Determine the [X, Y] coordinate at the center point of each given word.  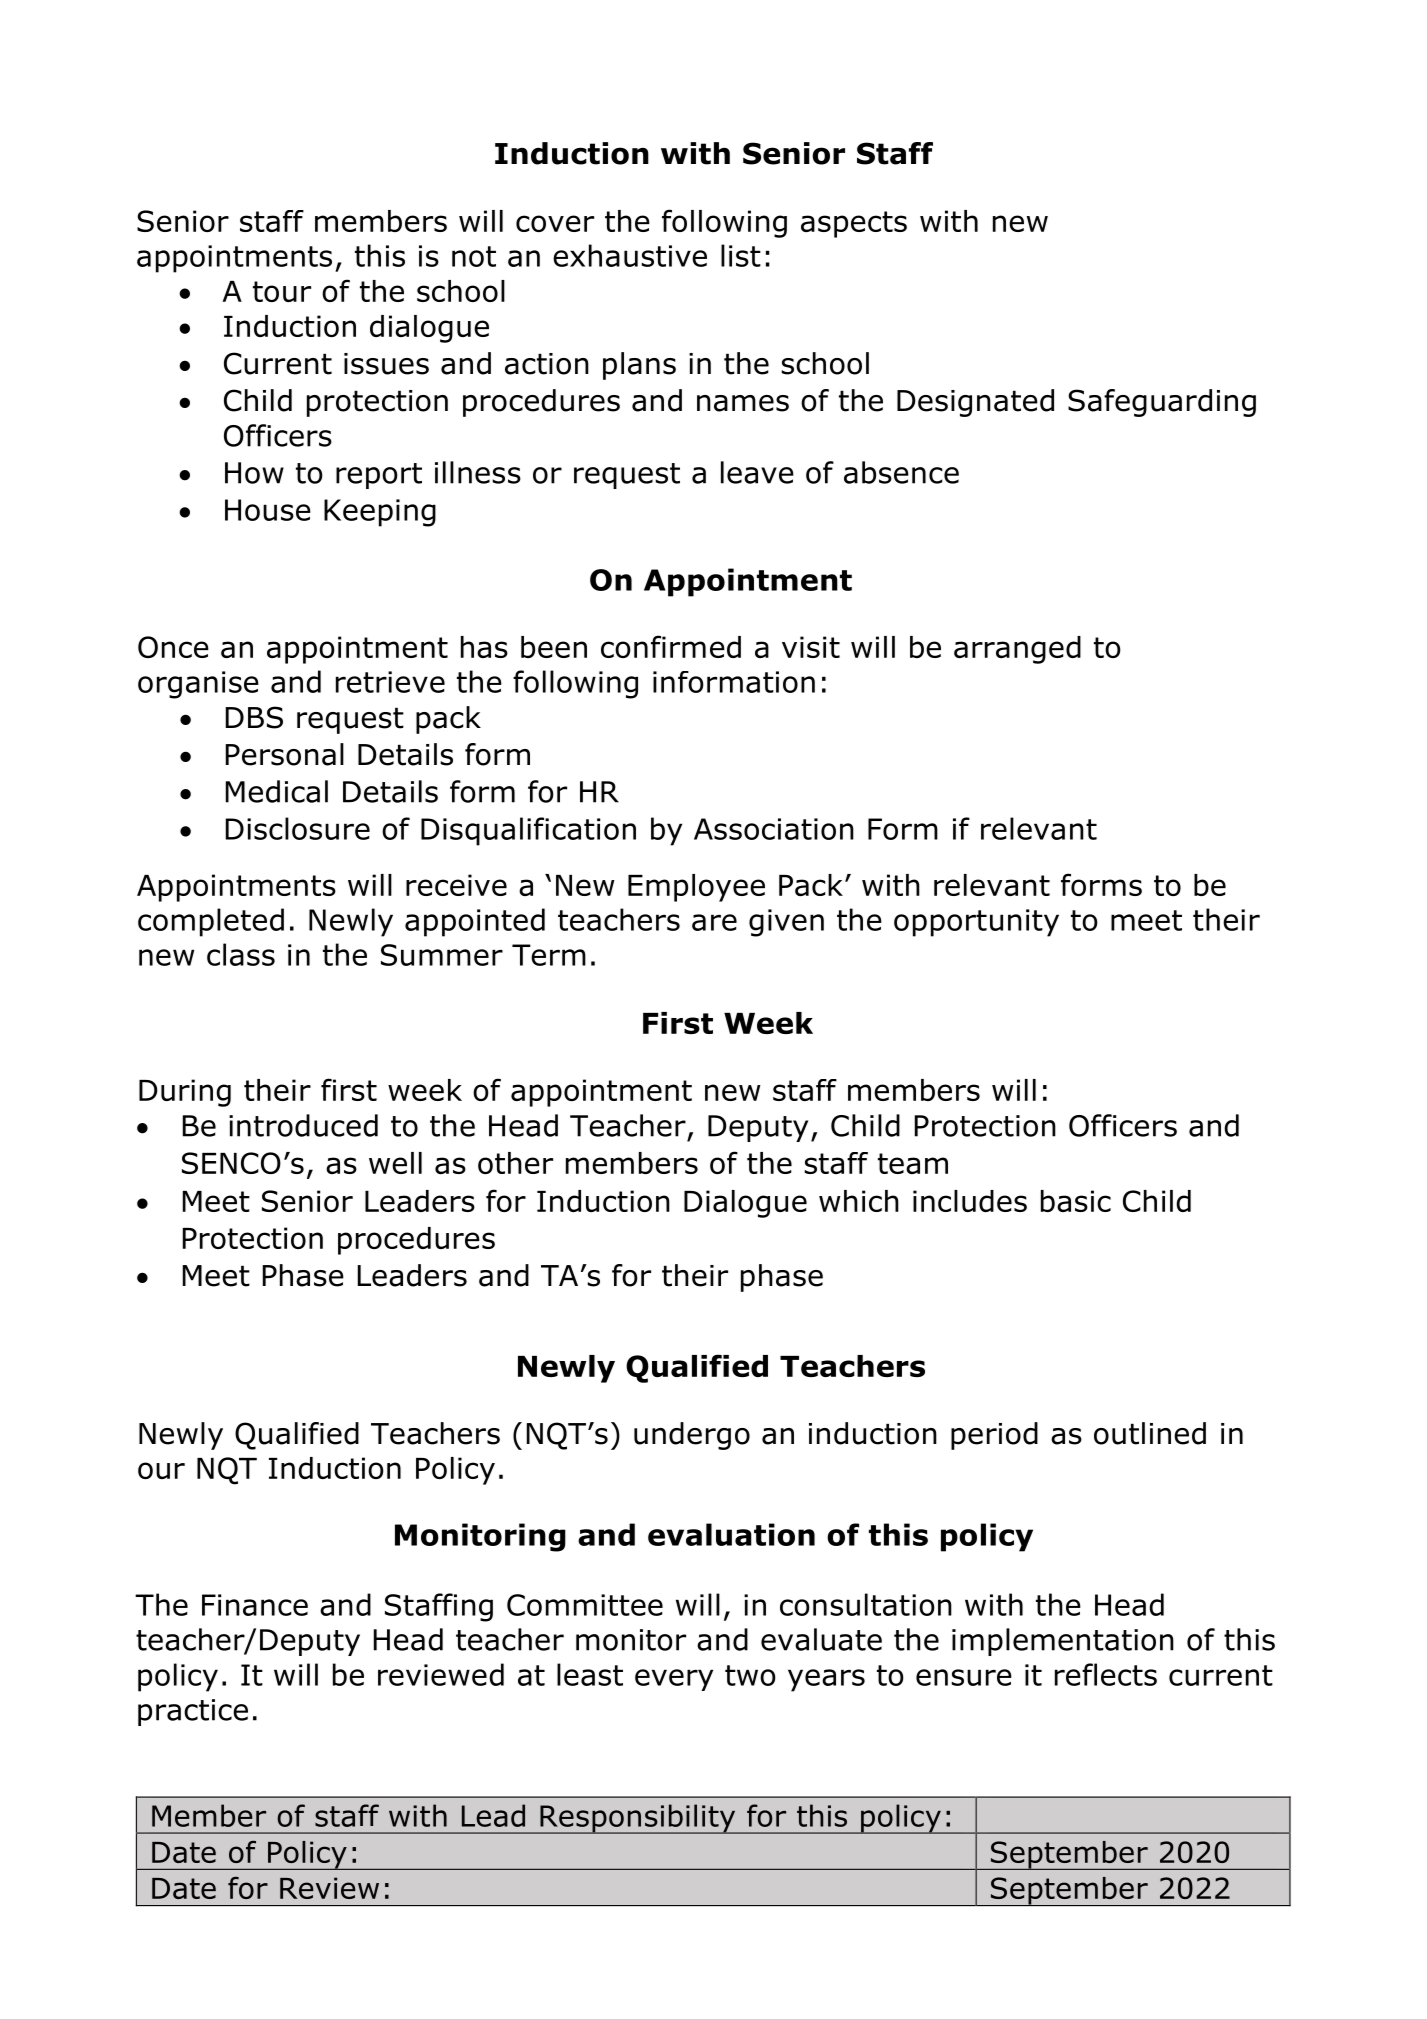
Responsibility [638, 1819]
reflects [1106, 1674]
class [241, 954]
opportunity [976, 923]
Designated [975, 403]
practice [193, 1712]
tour [282, 291]
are [714, 922]
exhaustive [630, 255]
